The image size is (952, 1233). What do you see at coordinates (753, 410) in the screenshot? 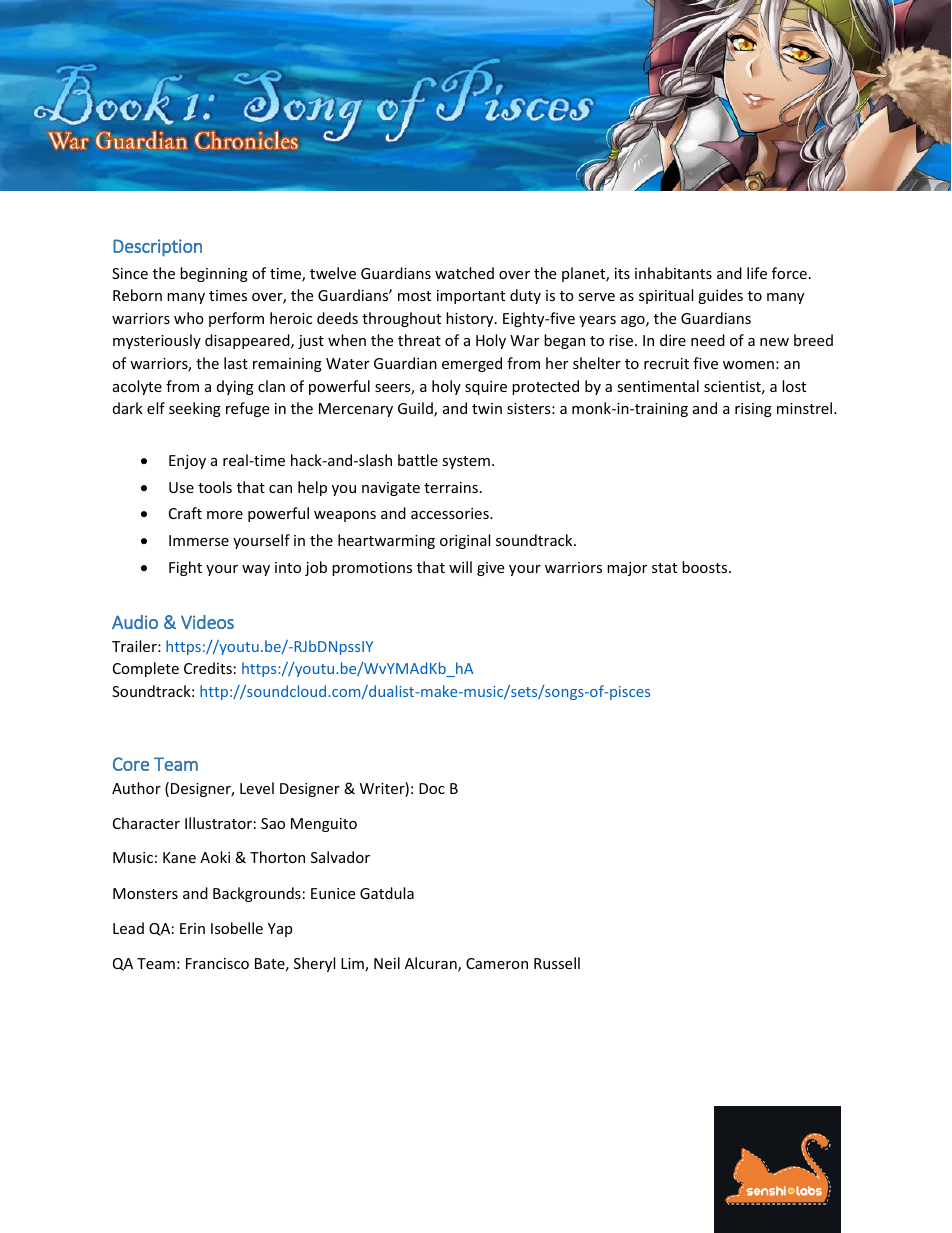
I see `rising` at bounding box center [753, 410].
